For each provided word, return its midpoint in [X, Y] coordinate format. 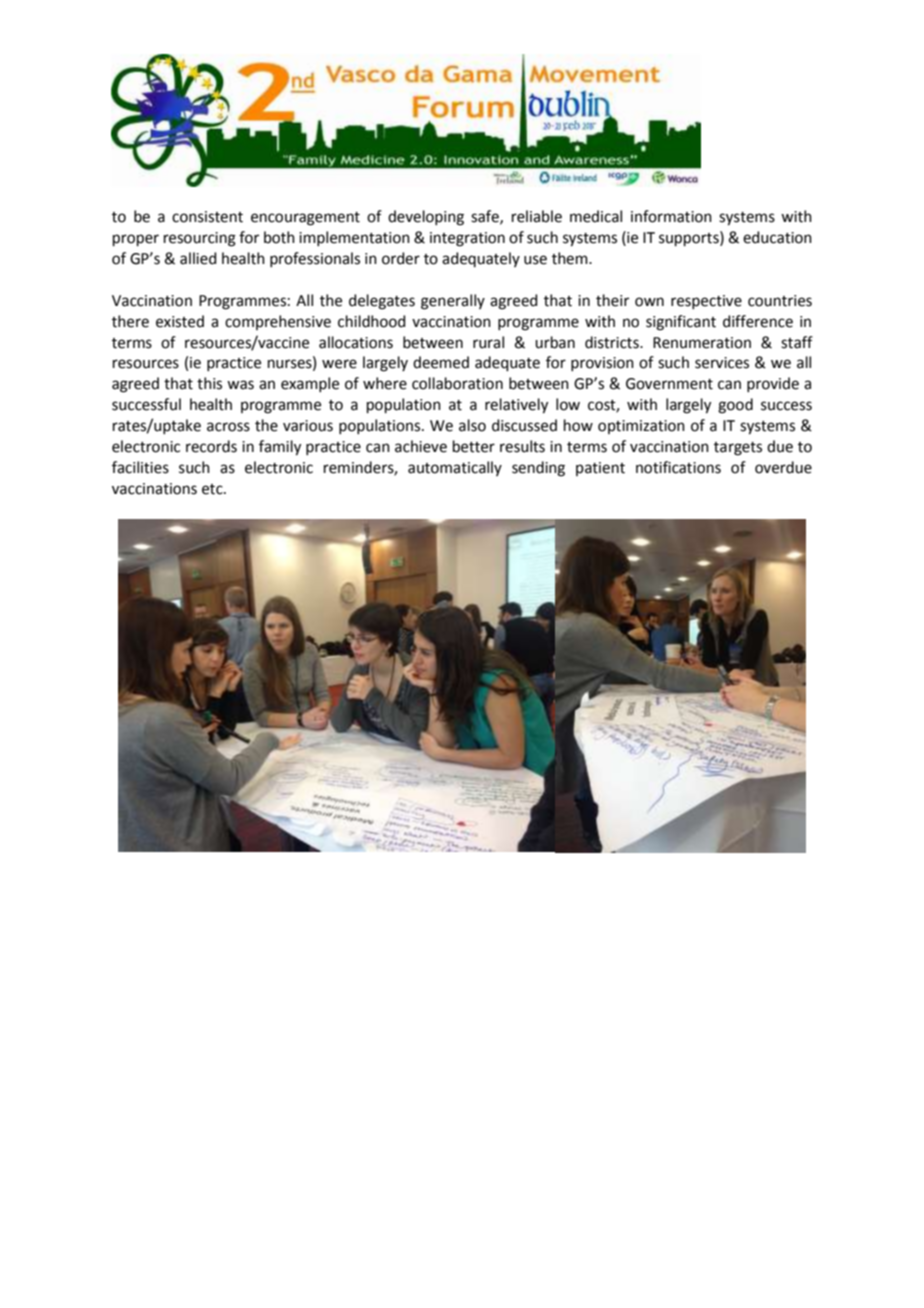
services [722, 363]
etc [213, 489]
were [339, 364]
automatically [455, 468]
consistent [207, 217]
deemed [441, 362]
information [671, 216]
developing [426, 218]
